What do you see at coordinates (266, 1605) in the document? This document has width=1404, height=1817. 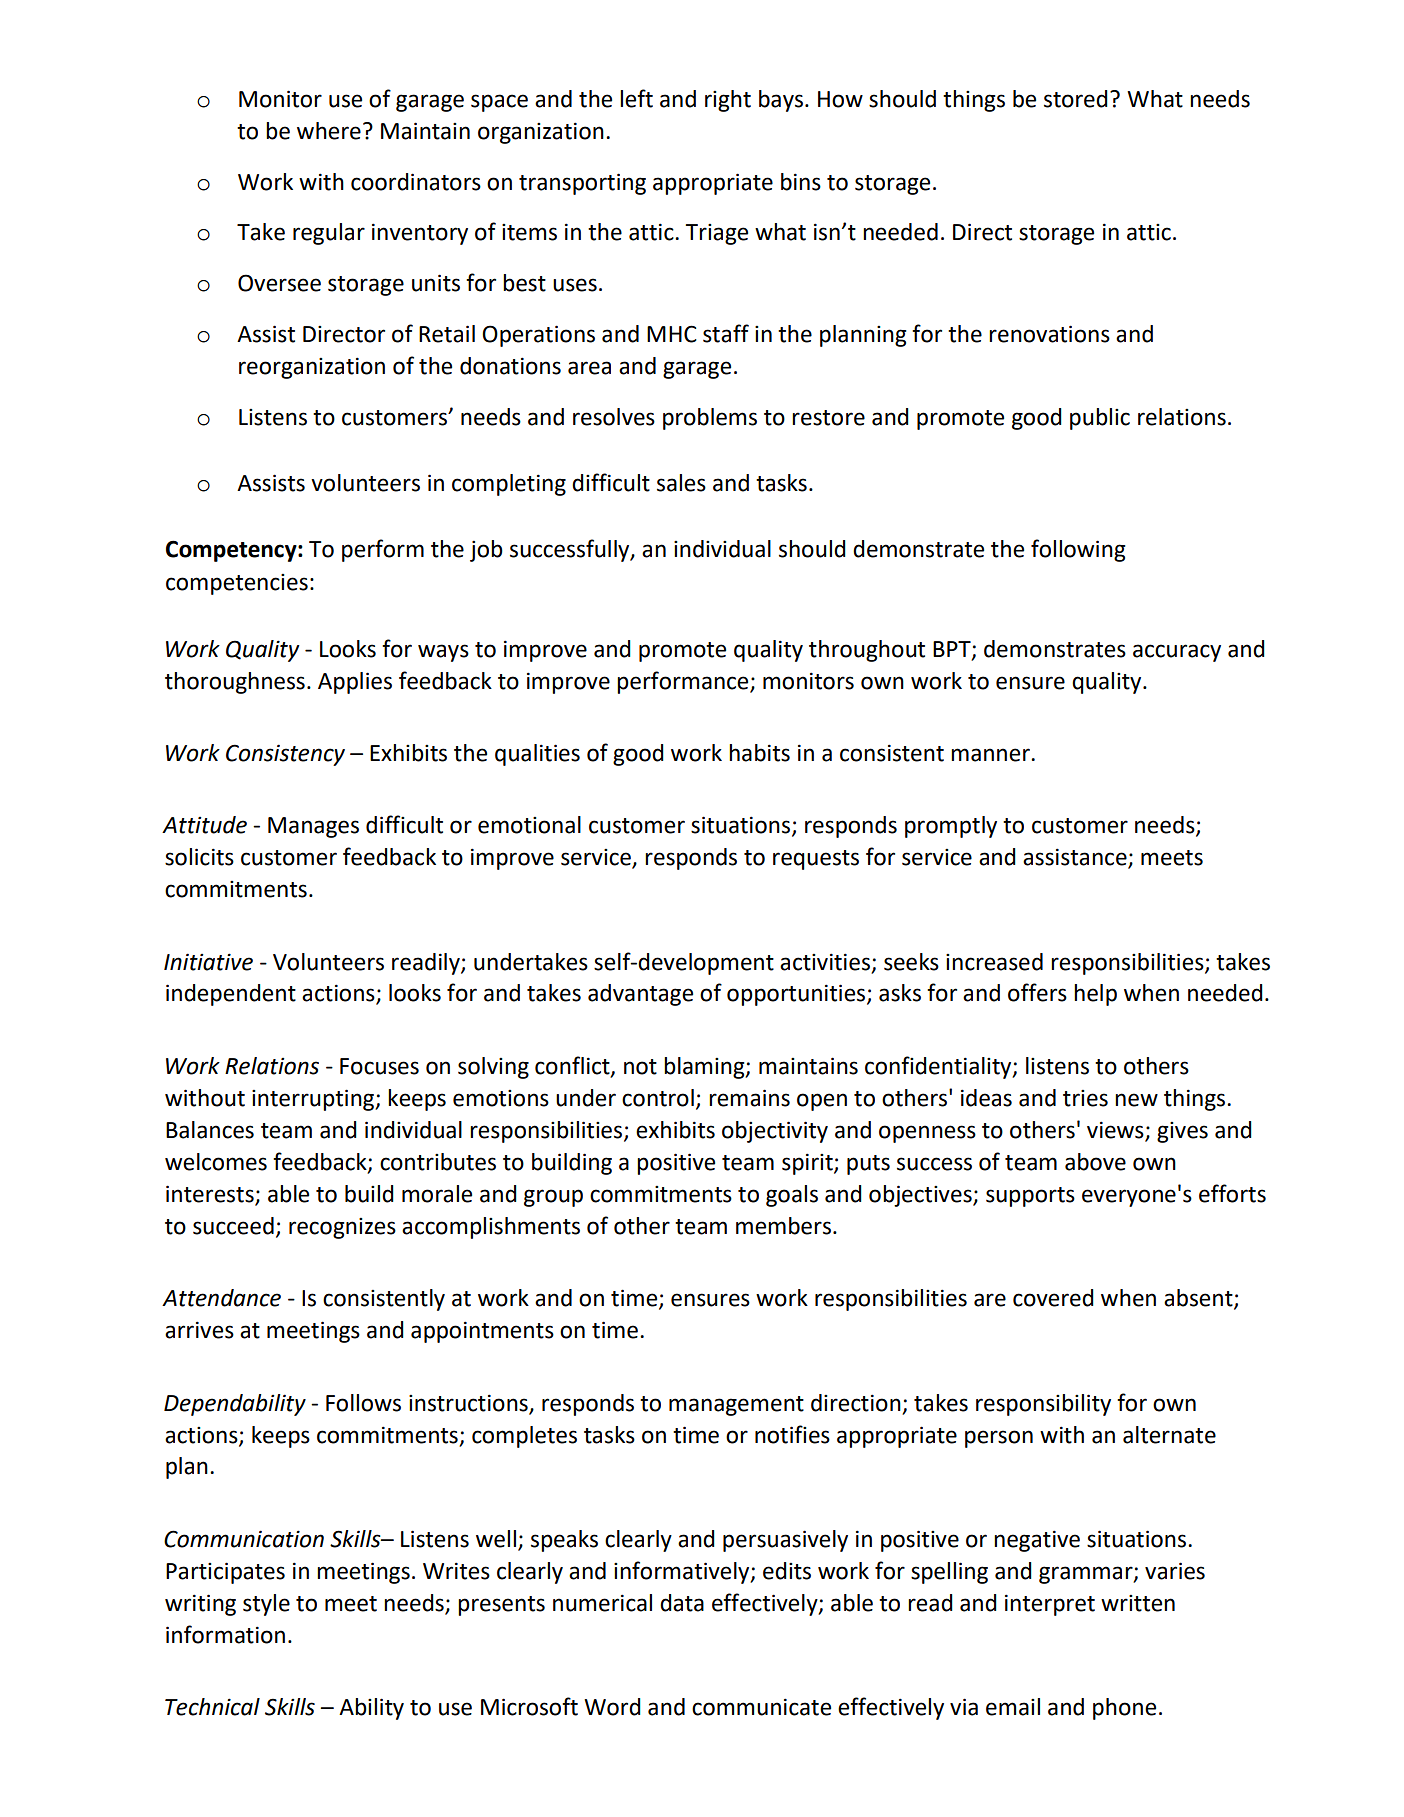 I see `style` at bounding box center [266, 1605].
